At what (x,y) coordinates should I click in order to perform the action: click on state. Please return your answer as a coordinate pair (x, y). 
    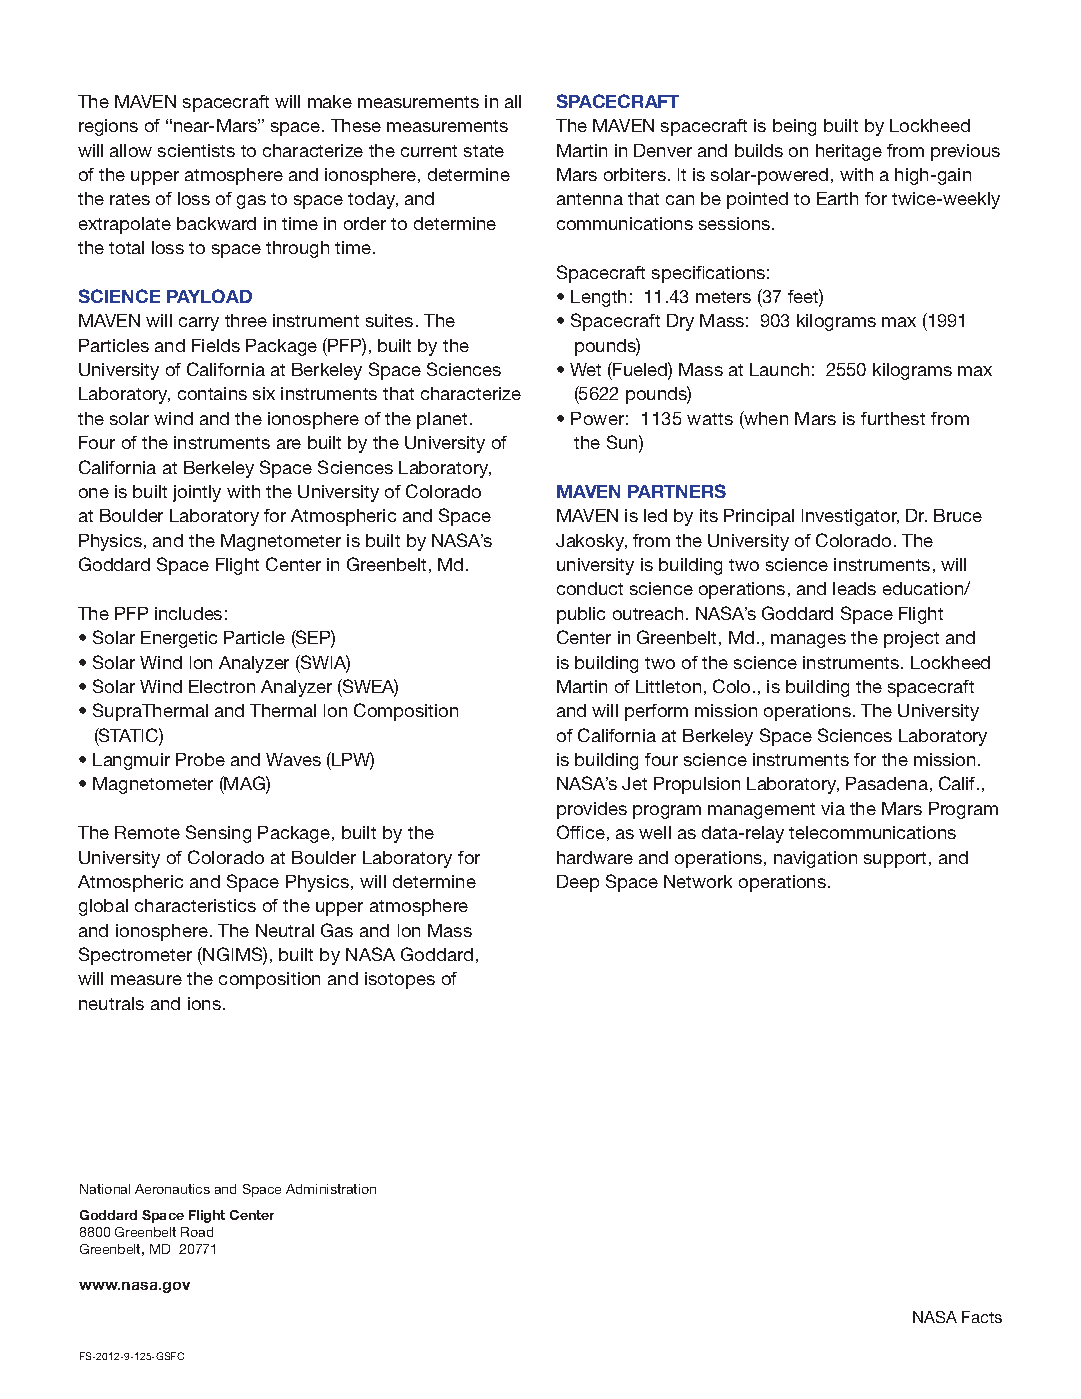
    Looking at the image, I should click on (484, 151).
